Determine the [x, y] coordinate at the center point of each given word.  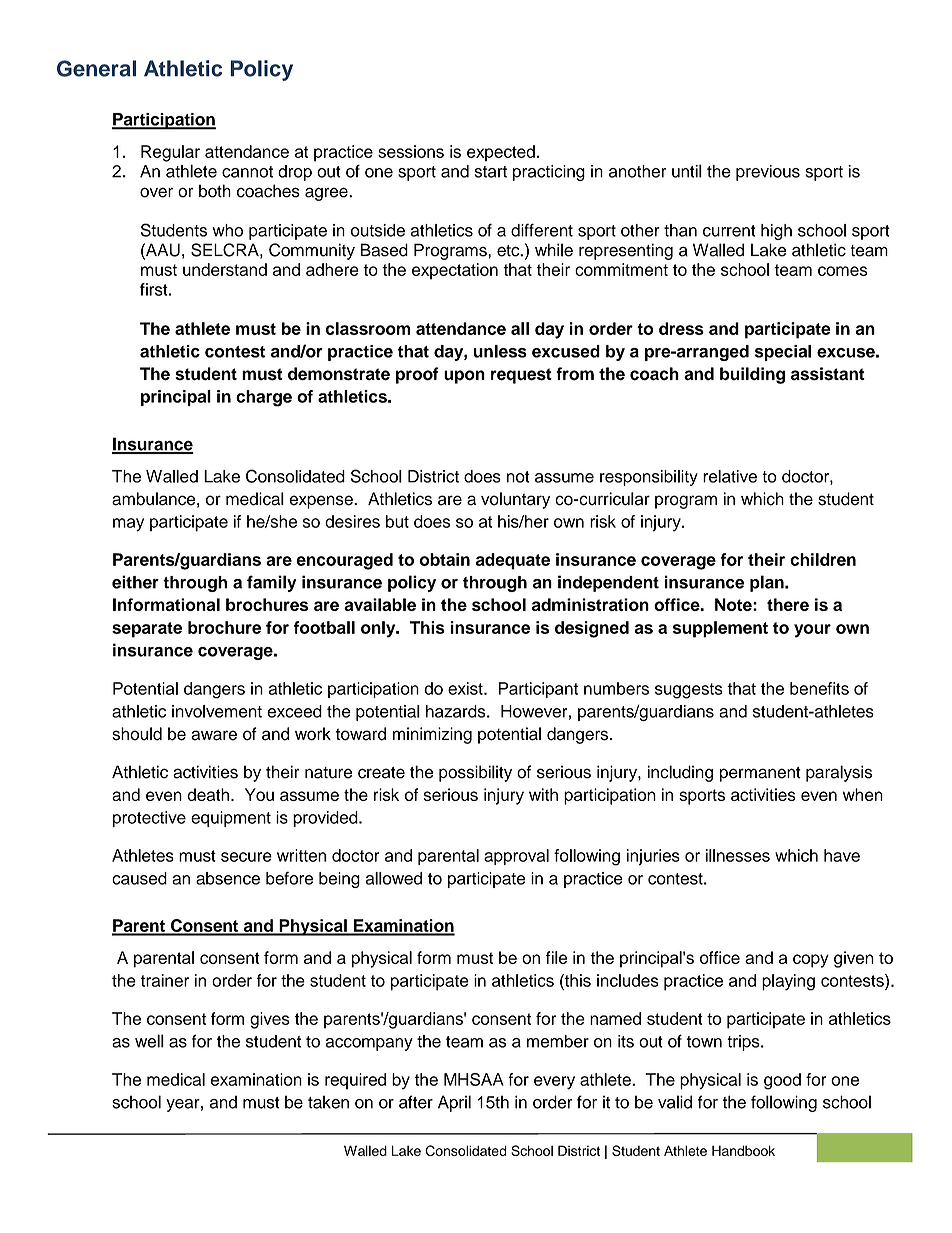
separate [147, 630]
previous [768, 173]
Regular [170, 153]
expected [501, 153]
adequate [513, 561]
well [149, 1041]
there [788, 604]
